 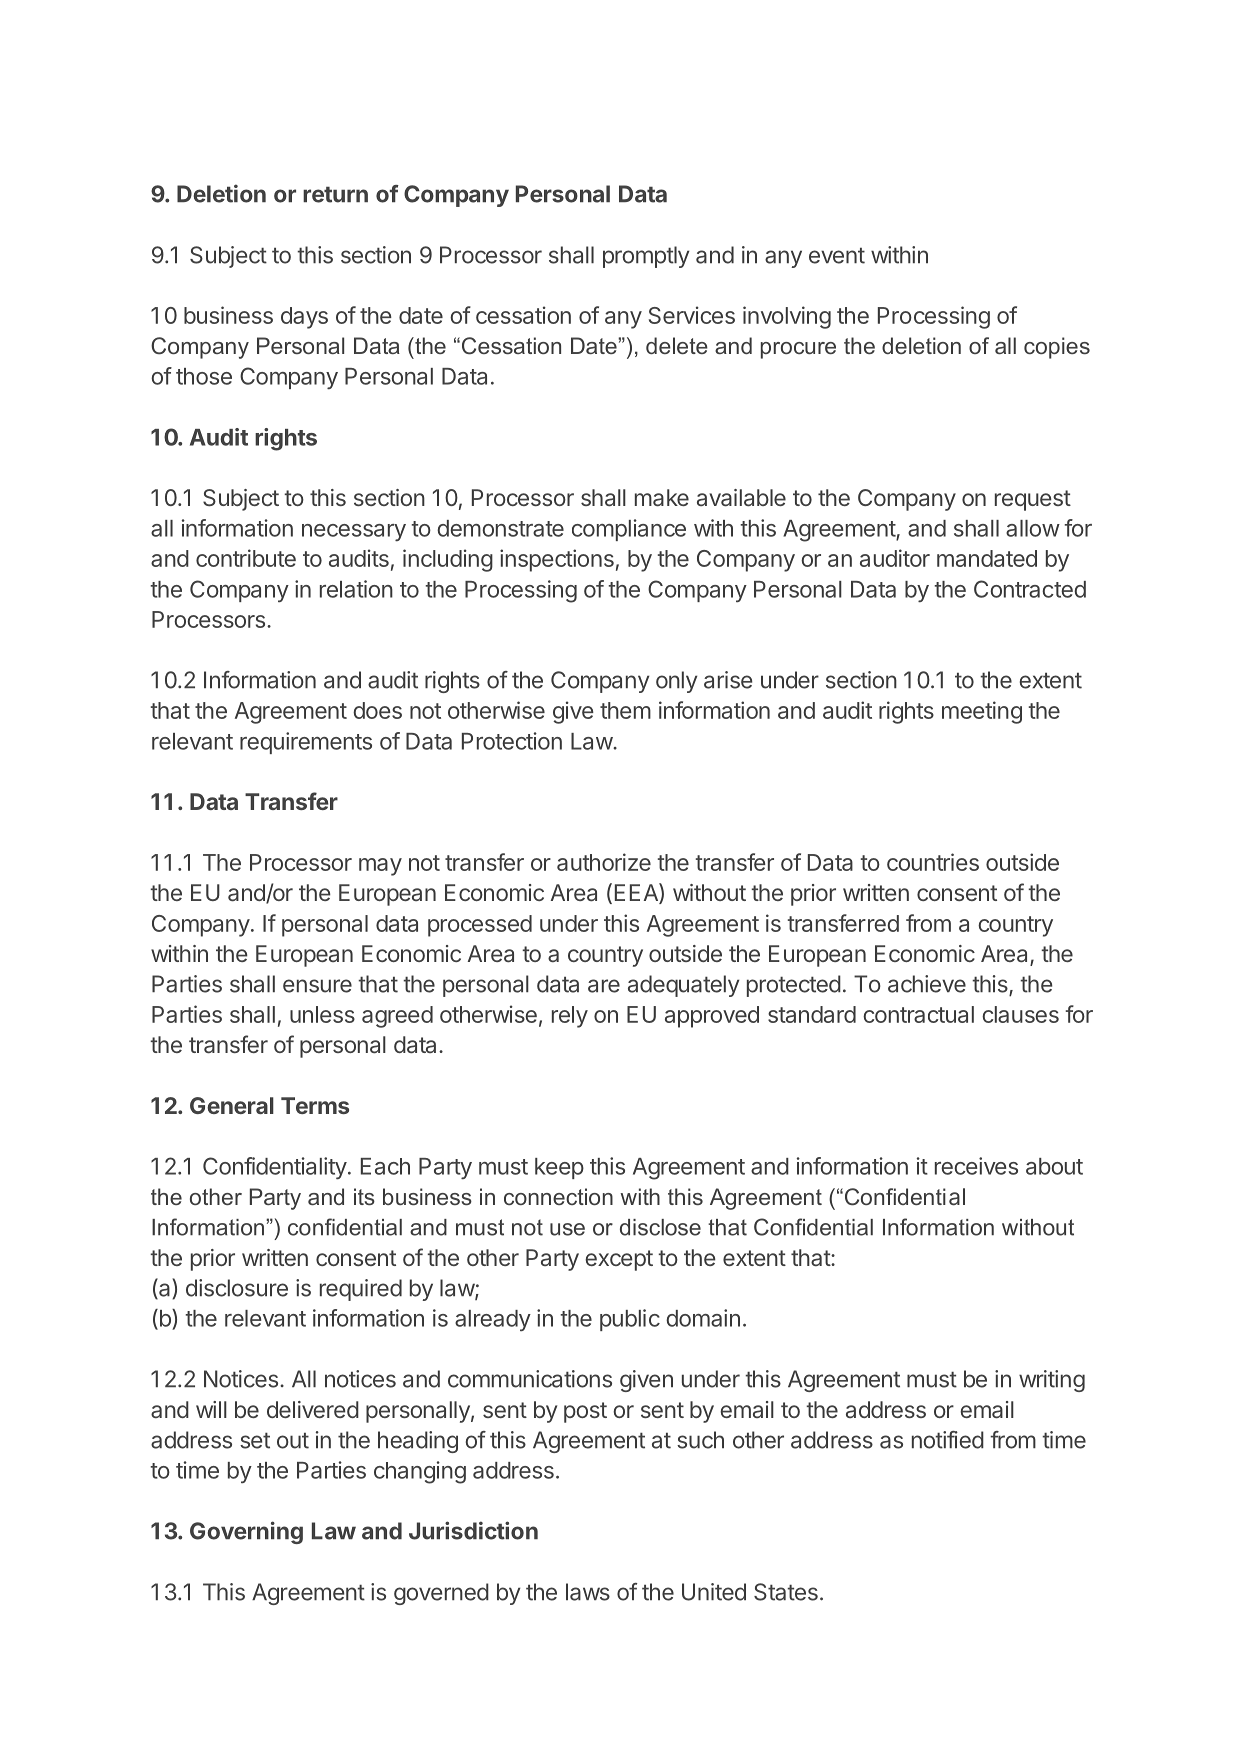 I want to click on promptly, so click(x=646, y=257).
